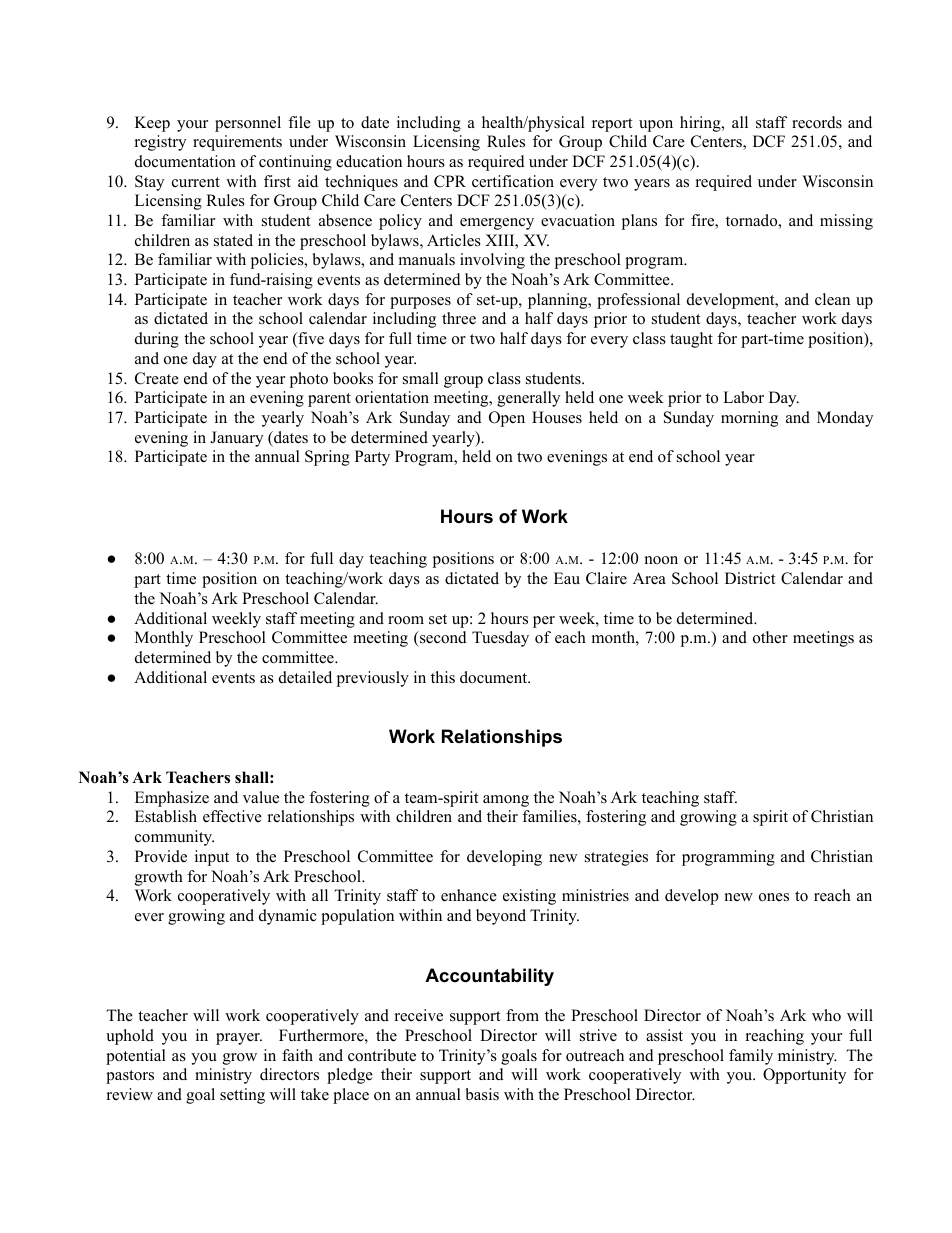  I want to click on other, so click(770, 637).
